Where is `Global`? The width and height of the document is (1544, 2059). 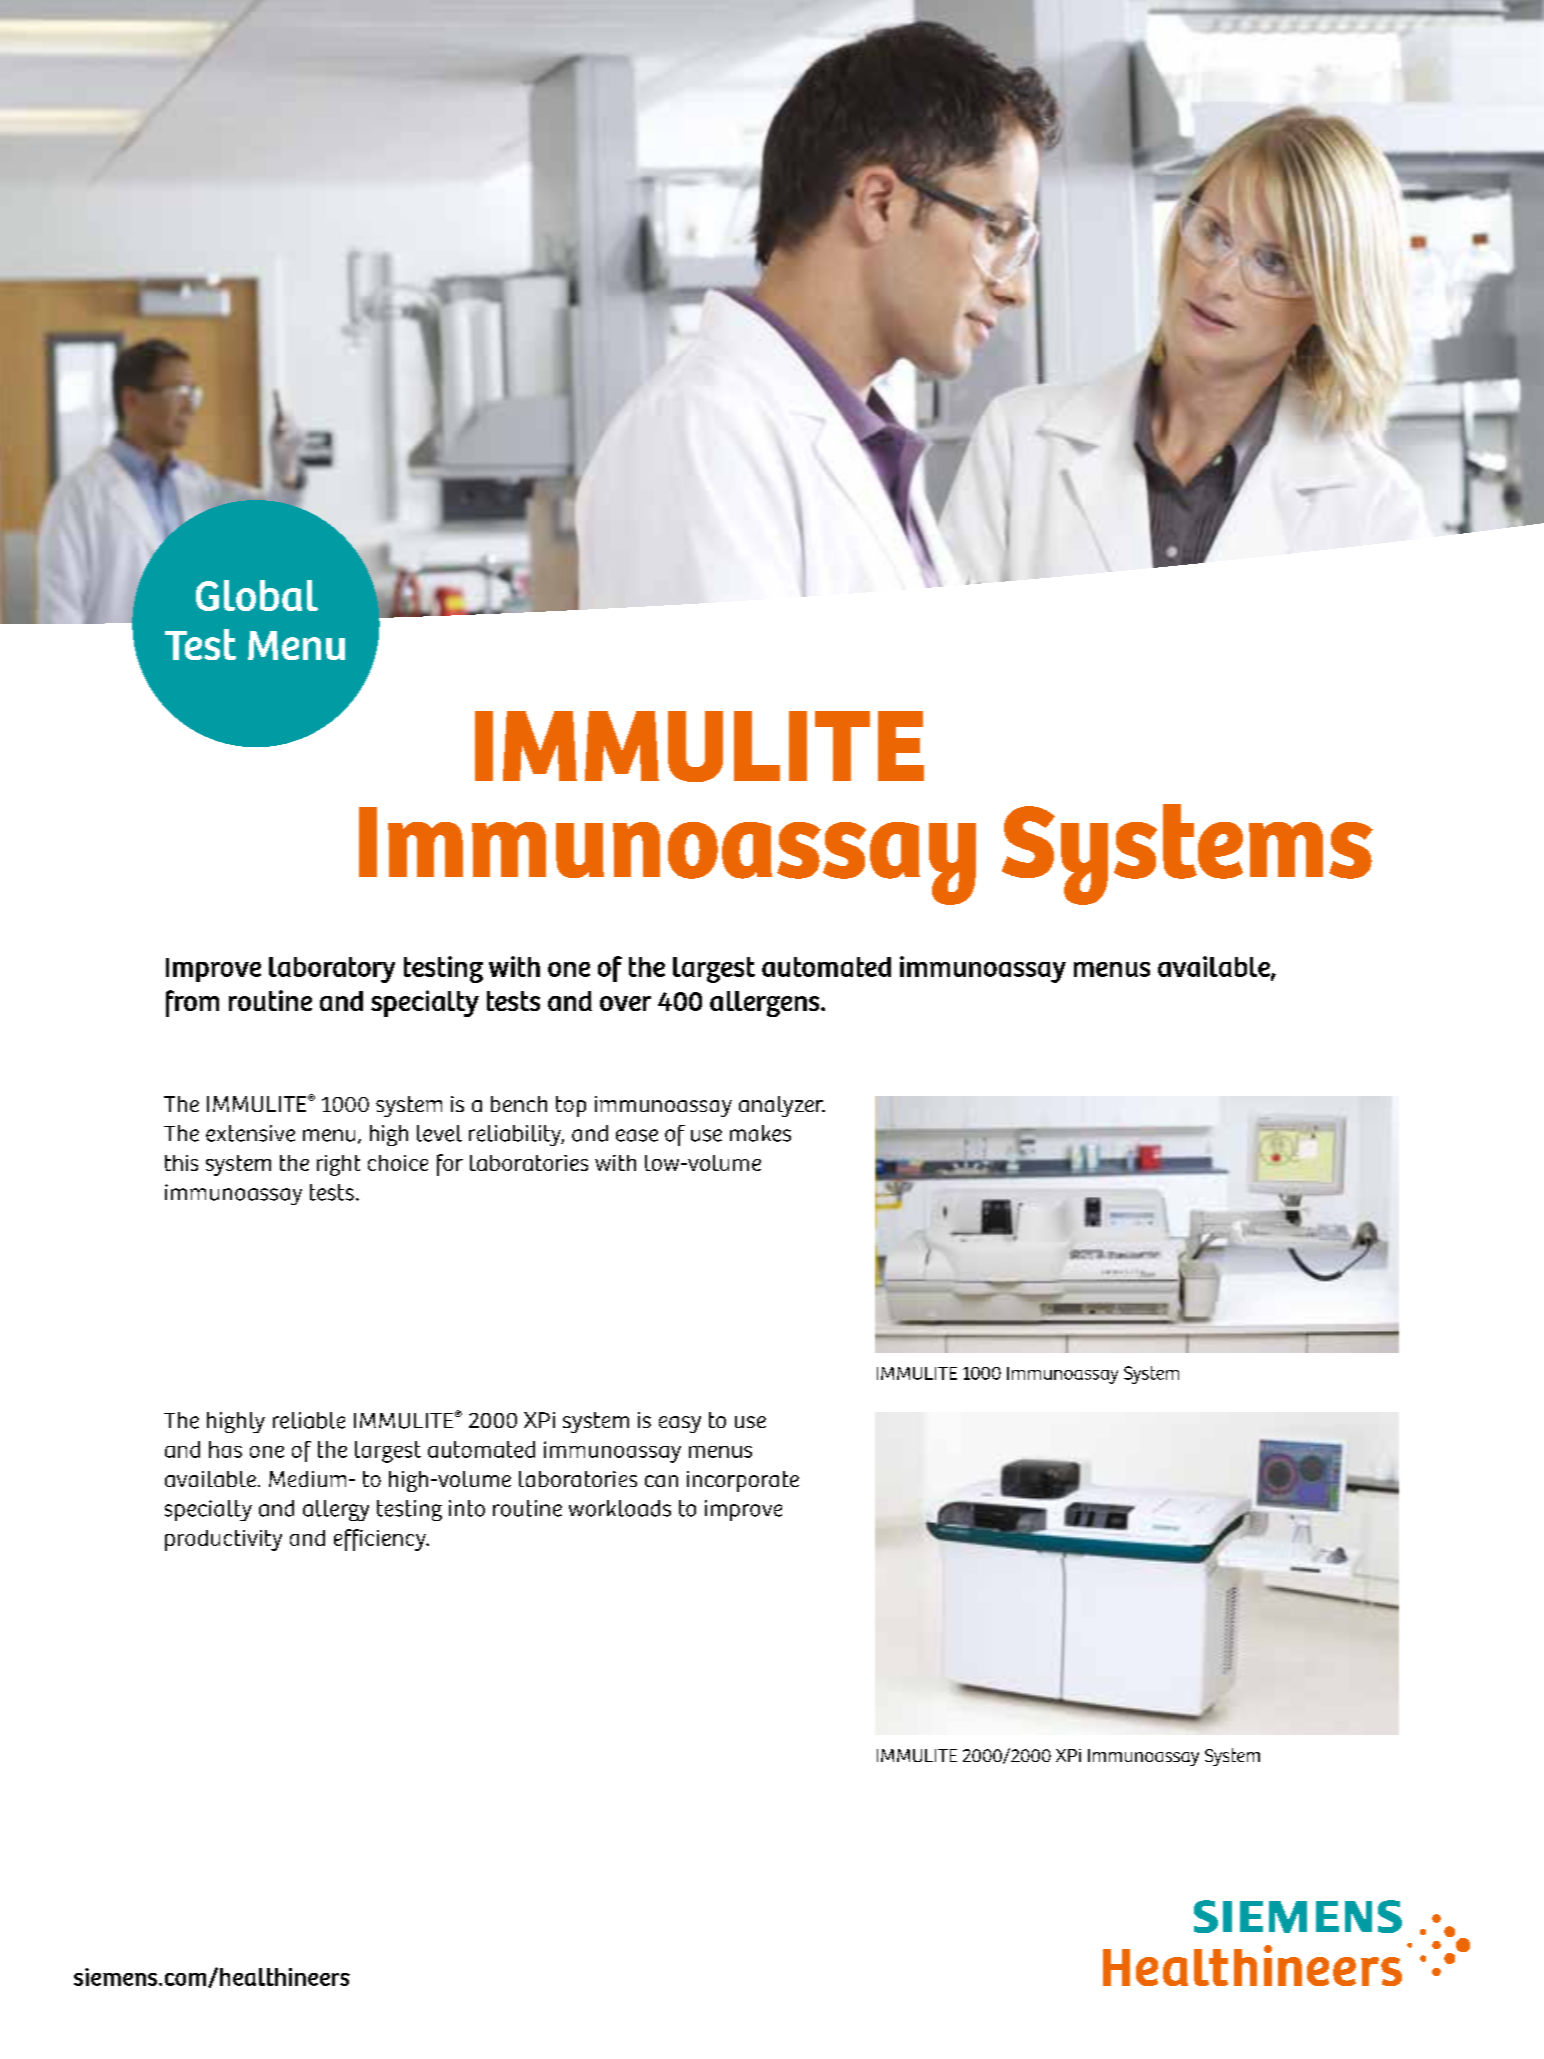
Global is located at coordinates (257, 595).
